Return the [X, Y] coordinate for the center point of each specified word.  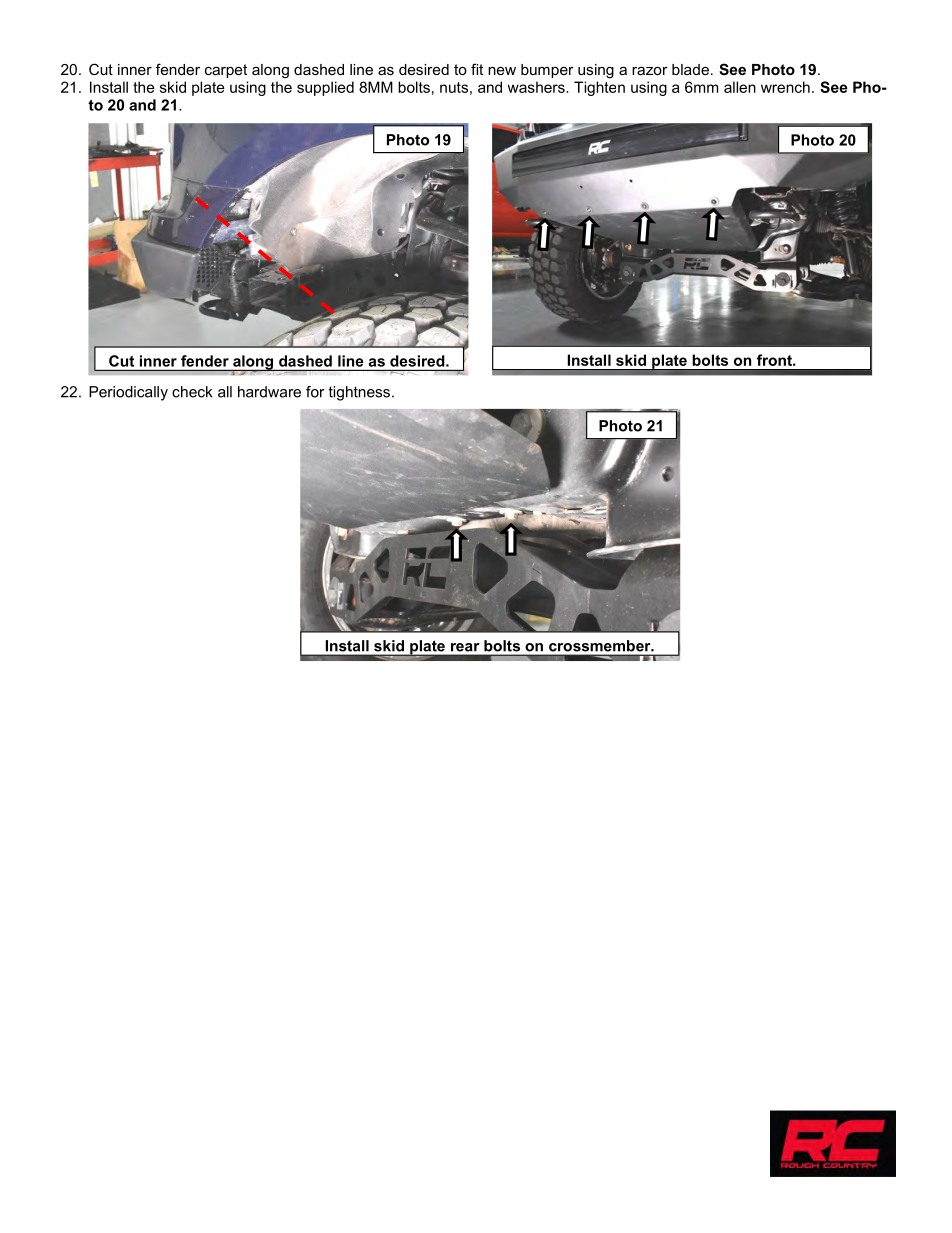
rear [465, 647]
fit [477, 69]
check [192, 392]
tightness [359, 393]
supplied [325, 88]
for [315, 392]
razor [650, 70]
